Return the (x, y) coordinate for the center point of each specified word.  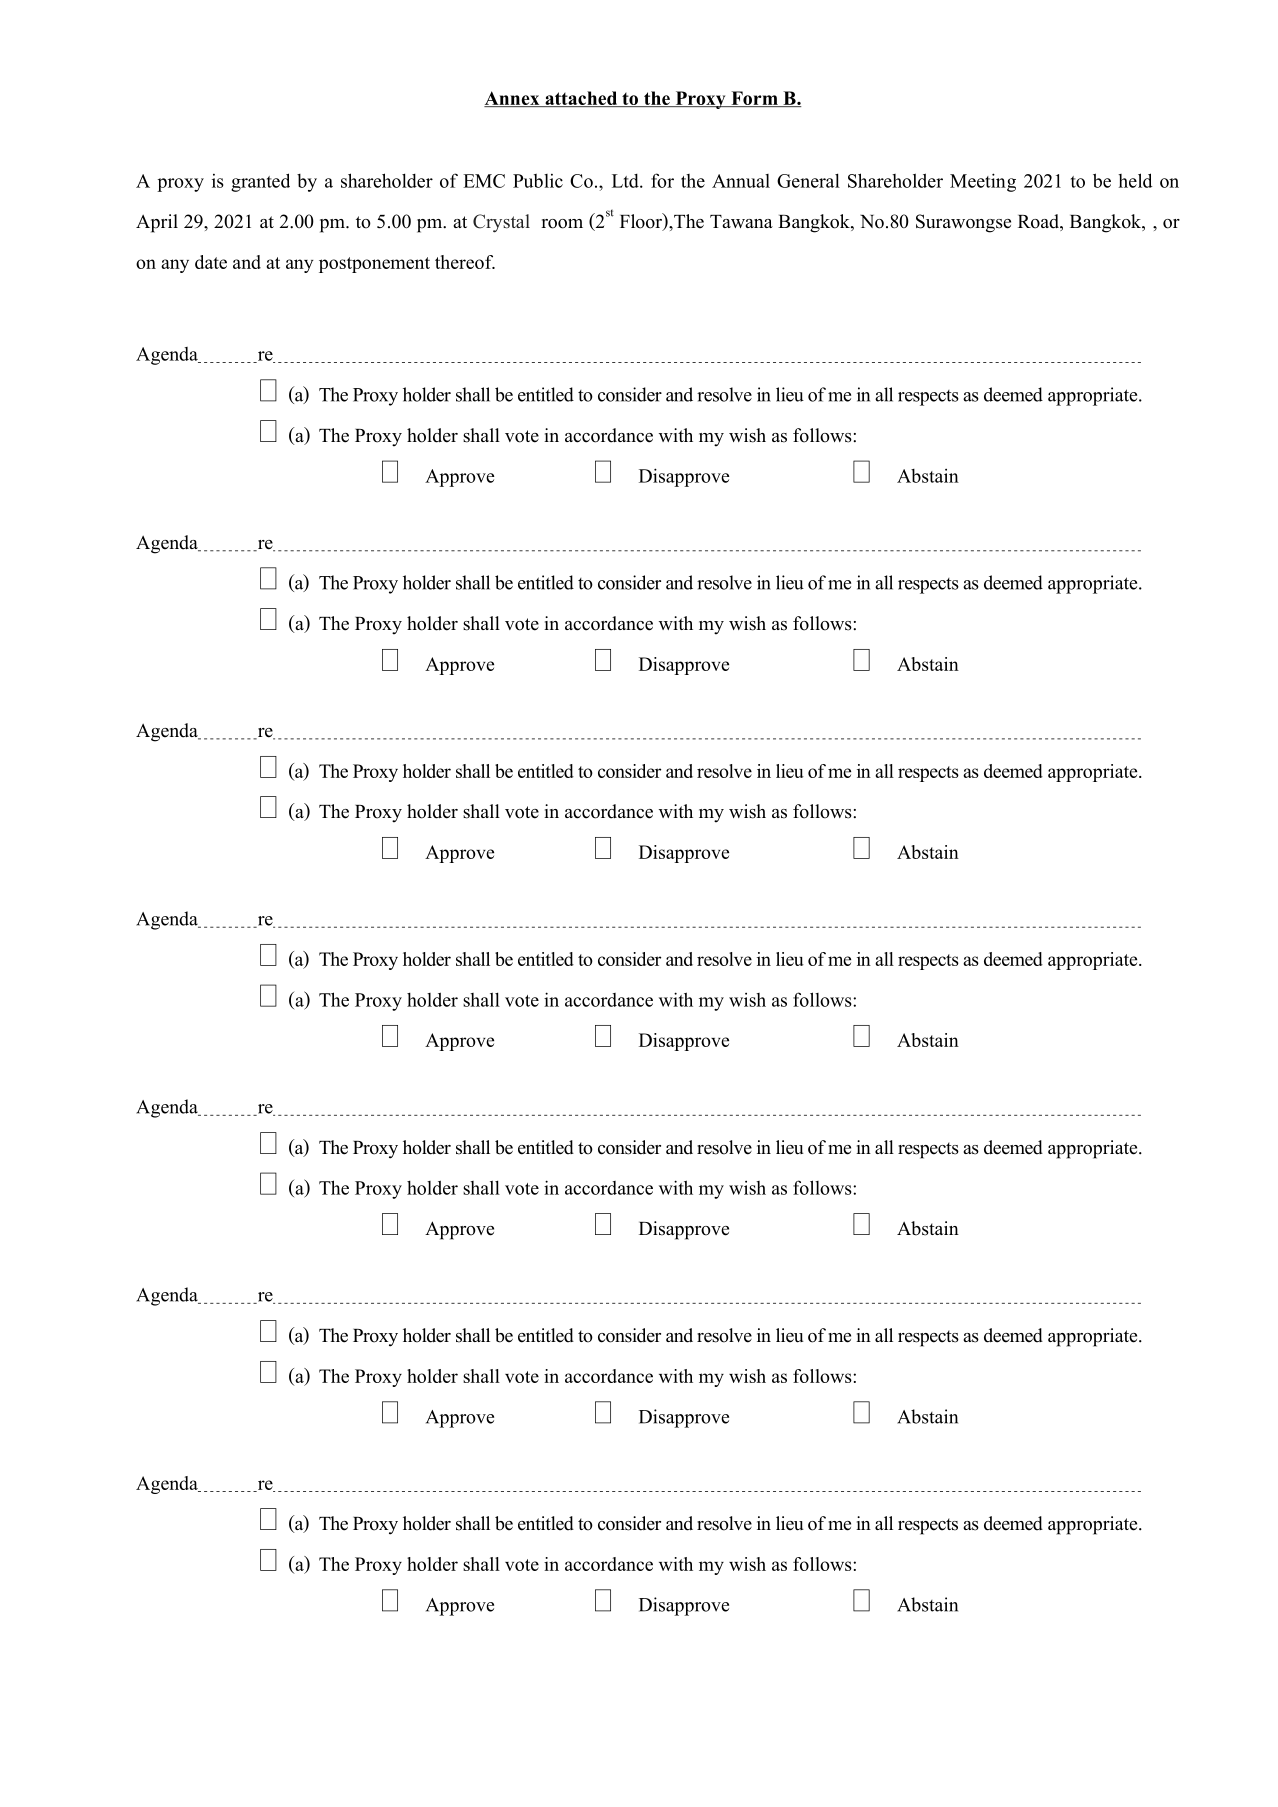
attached (581, 99)
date (211, 262)
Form (754, 99)
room (562, 224)
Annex (513, 99)
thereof (465, 262)
